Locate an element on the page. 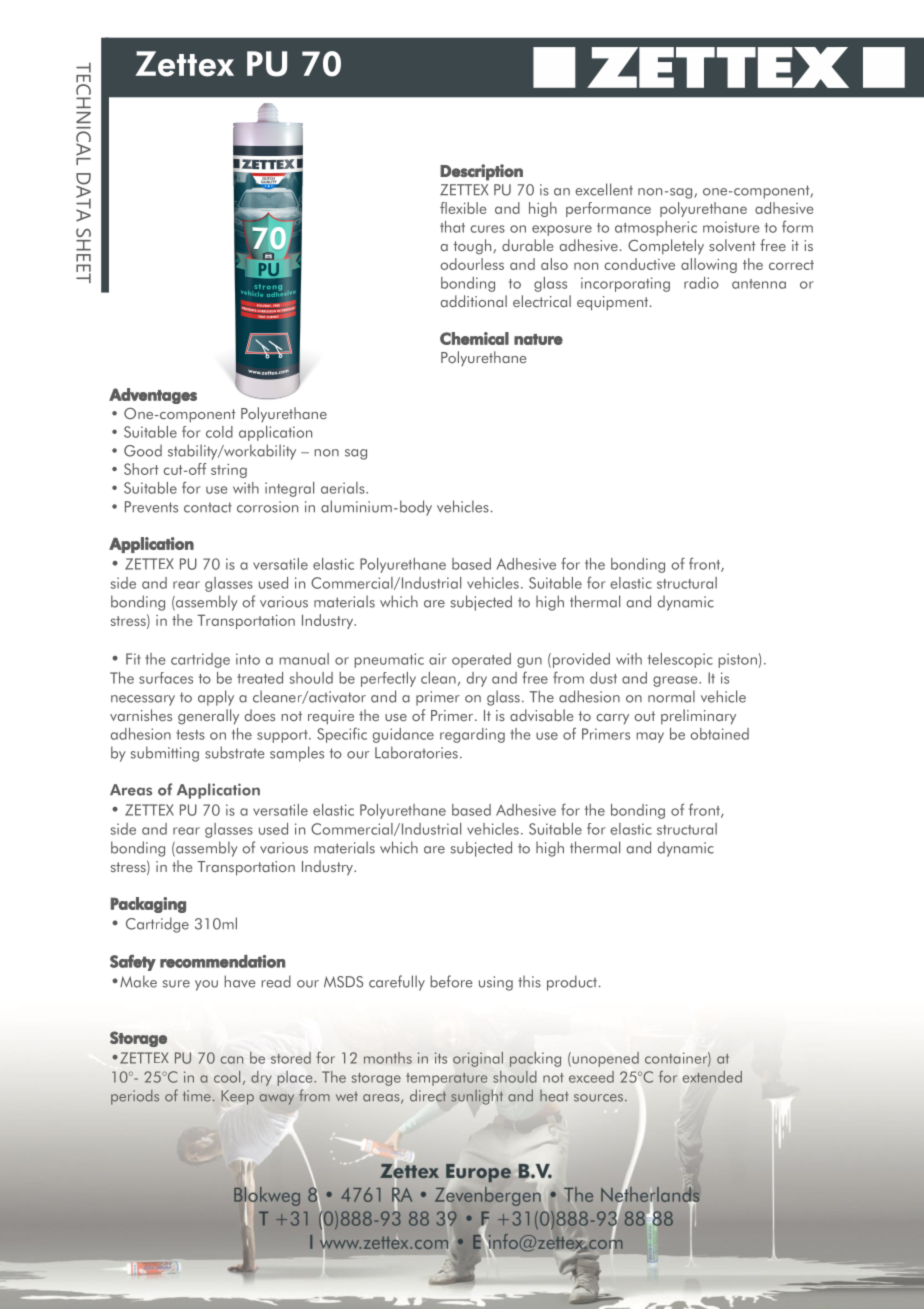 The width and height of the document is (924, 1309). moisture is located at coordinates (731, 227).
